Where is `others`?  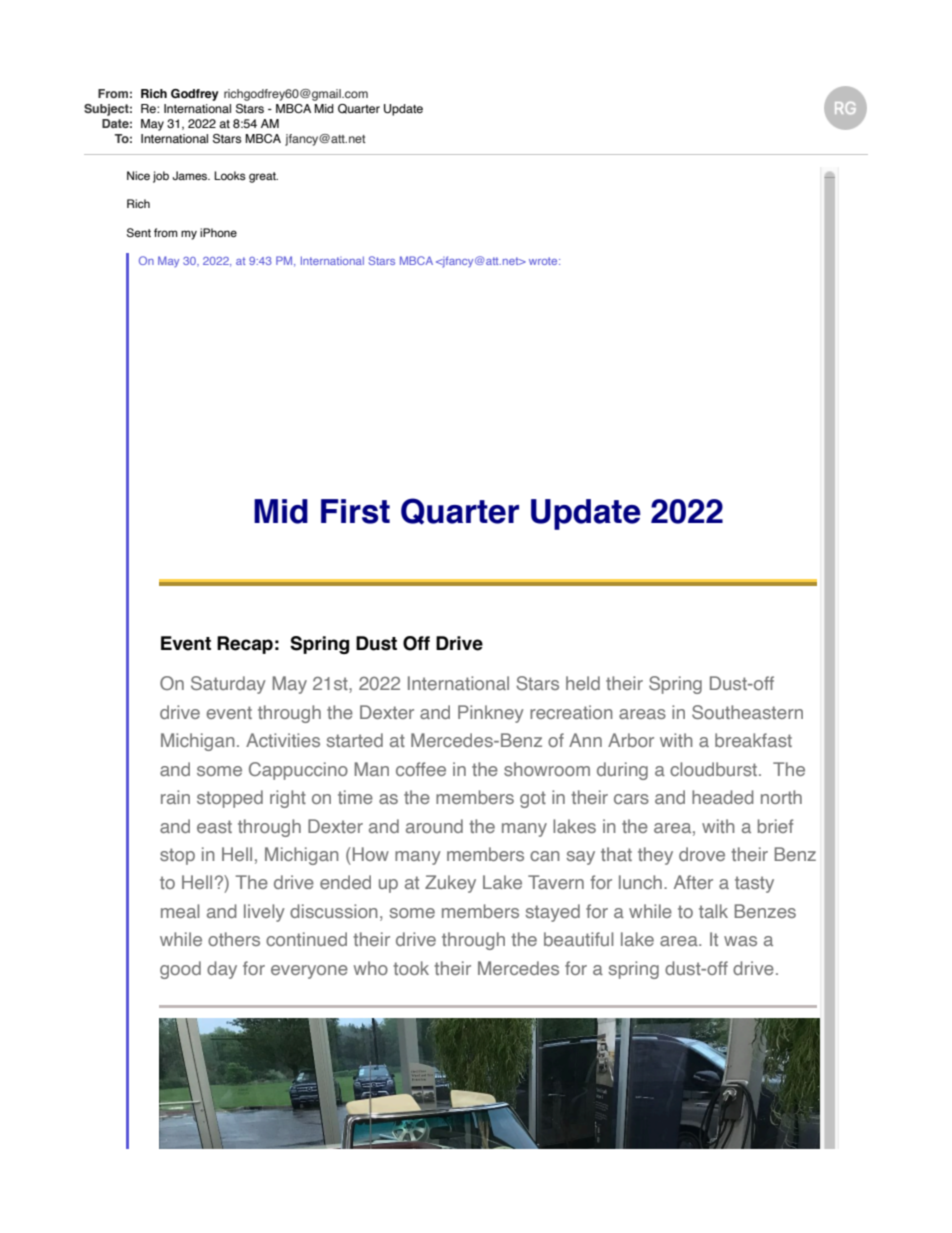
others is located at coordinates (234, 939).
